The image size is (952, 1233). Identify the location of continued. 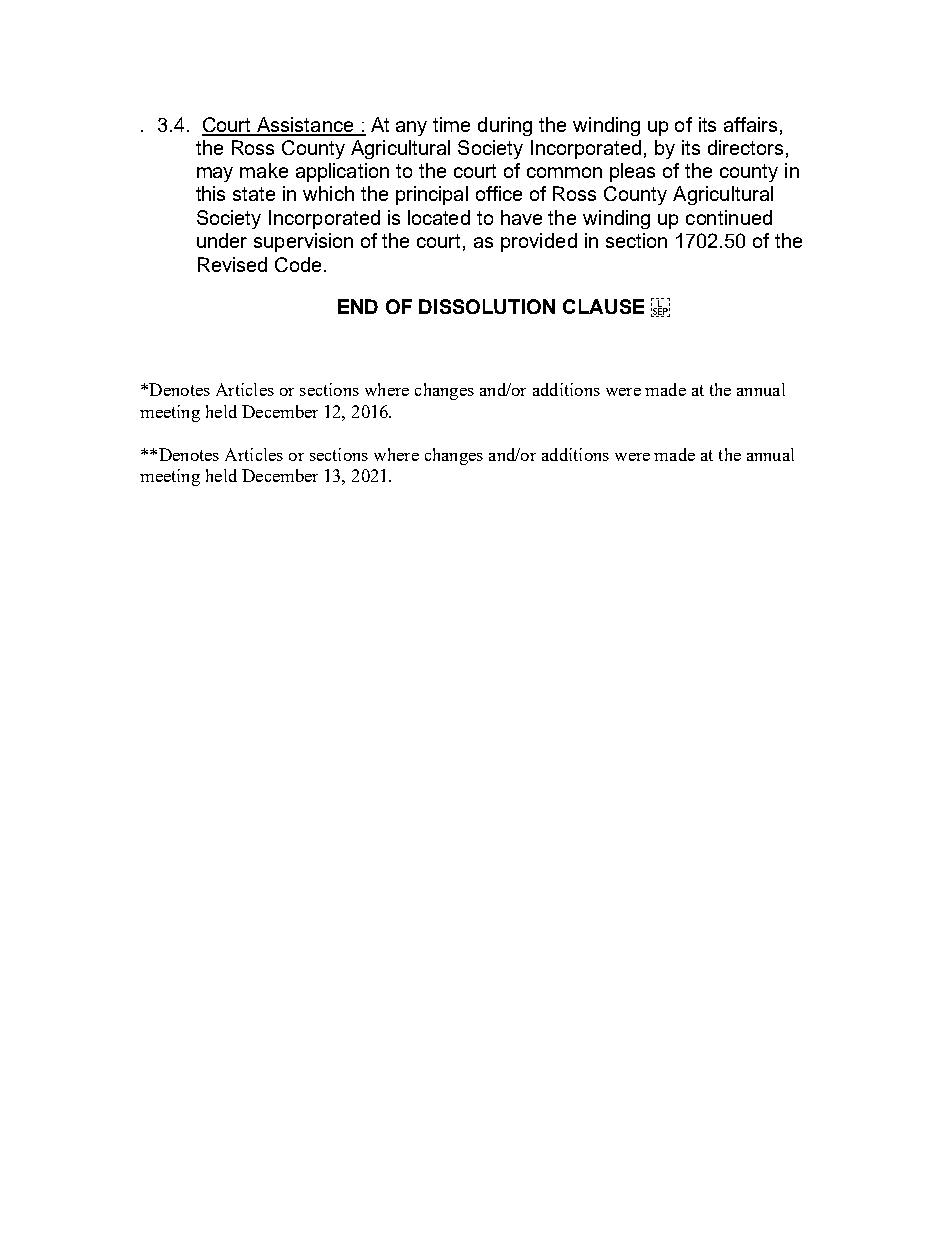
(729, 217).
